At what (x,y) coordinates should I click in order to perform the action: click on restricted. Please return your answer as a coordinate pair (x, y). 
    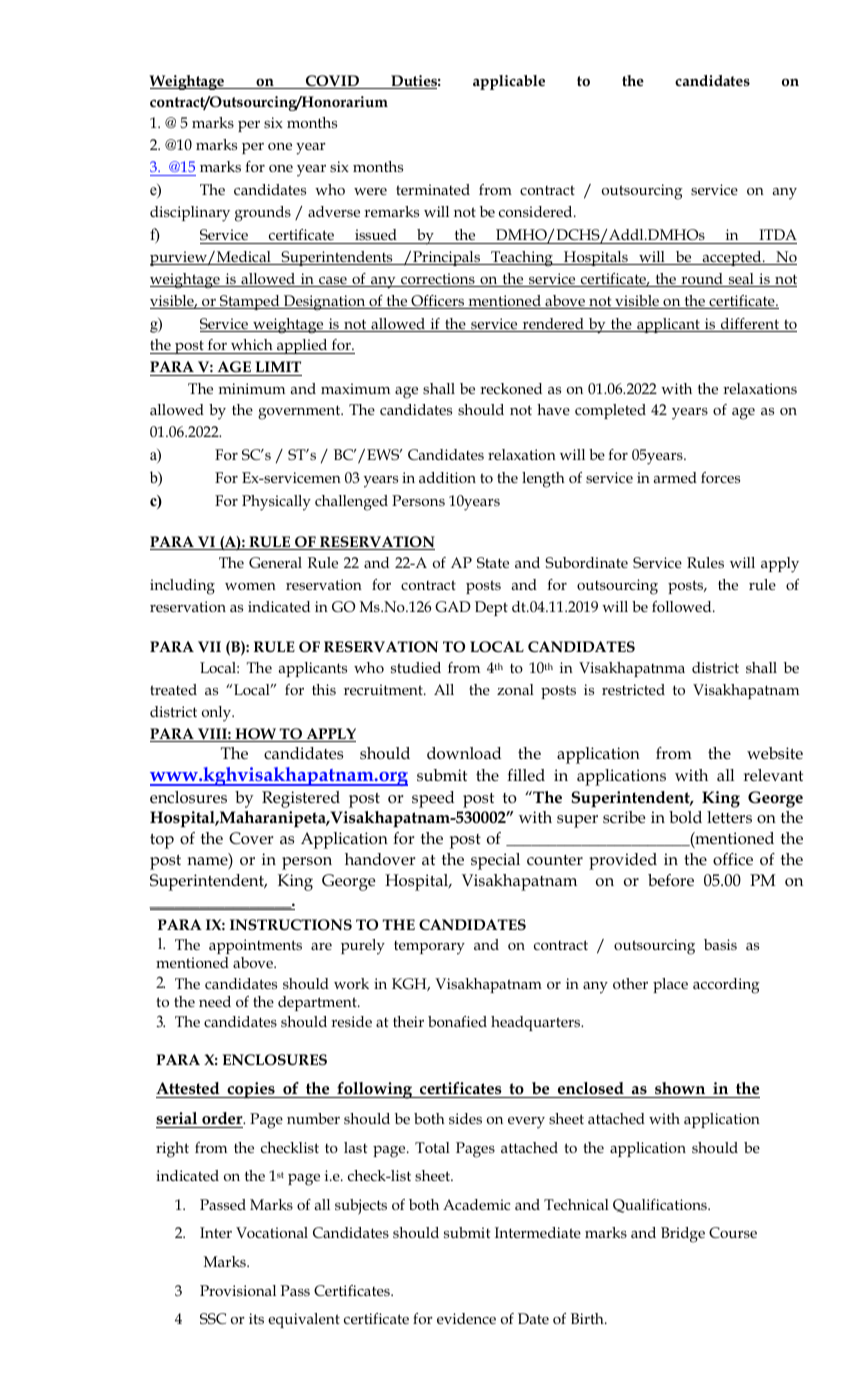
    Looking at the image, I should click on (633, 689).
